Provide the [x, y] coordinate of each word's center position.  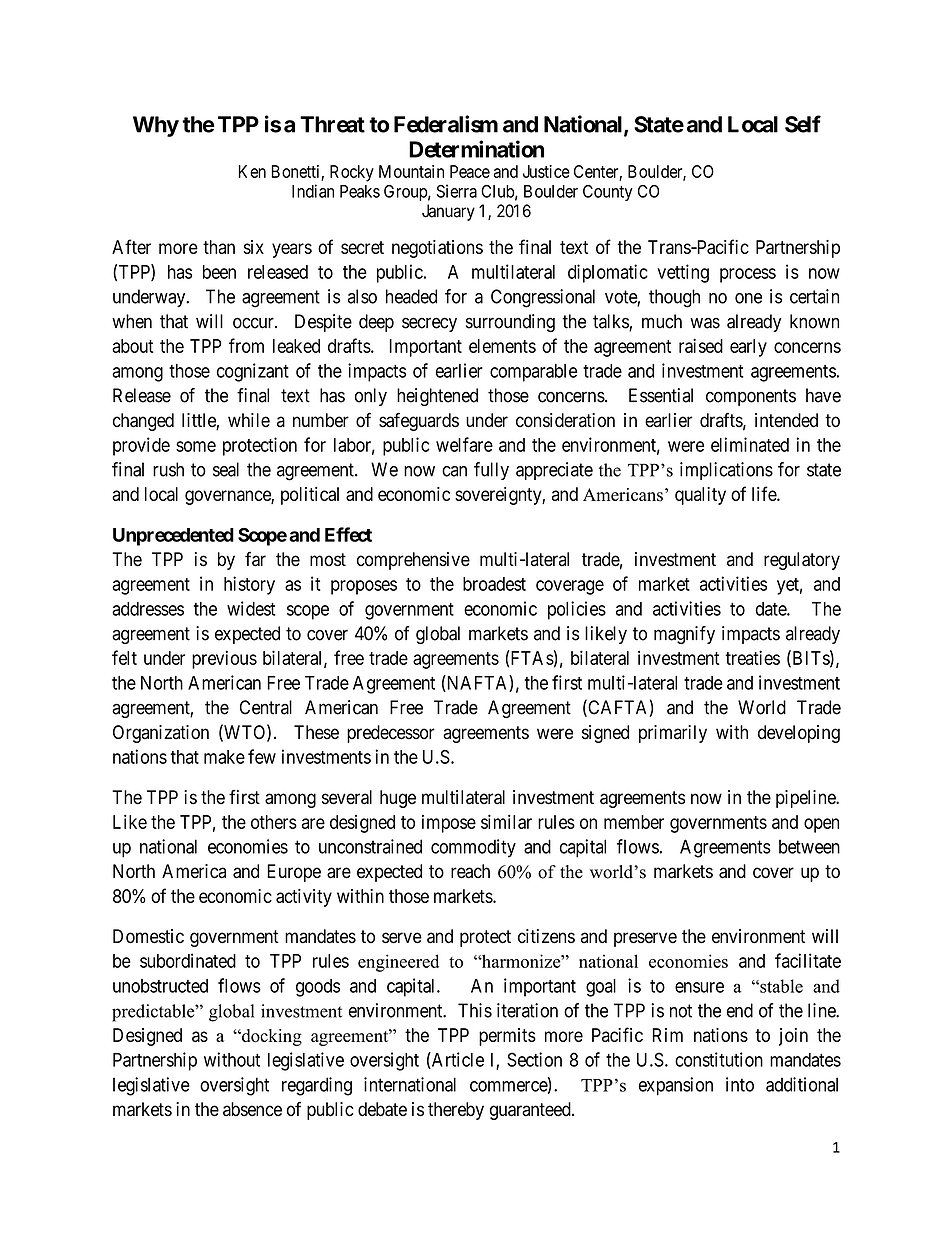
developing [799, 734]
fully [491, 471]
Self [803, 124]
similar [506, 821]
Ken [252, 171]
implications [726, 471]
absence [252, 1109]
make [224, 757]
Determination [476, 149]
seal [226, 469]
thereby [456, 1111]
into [740, 1084]
